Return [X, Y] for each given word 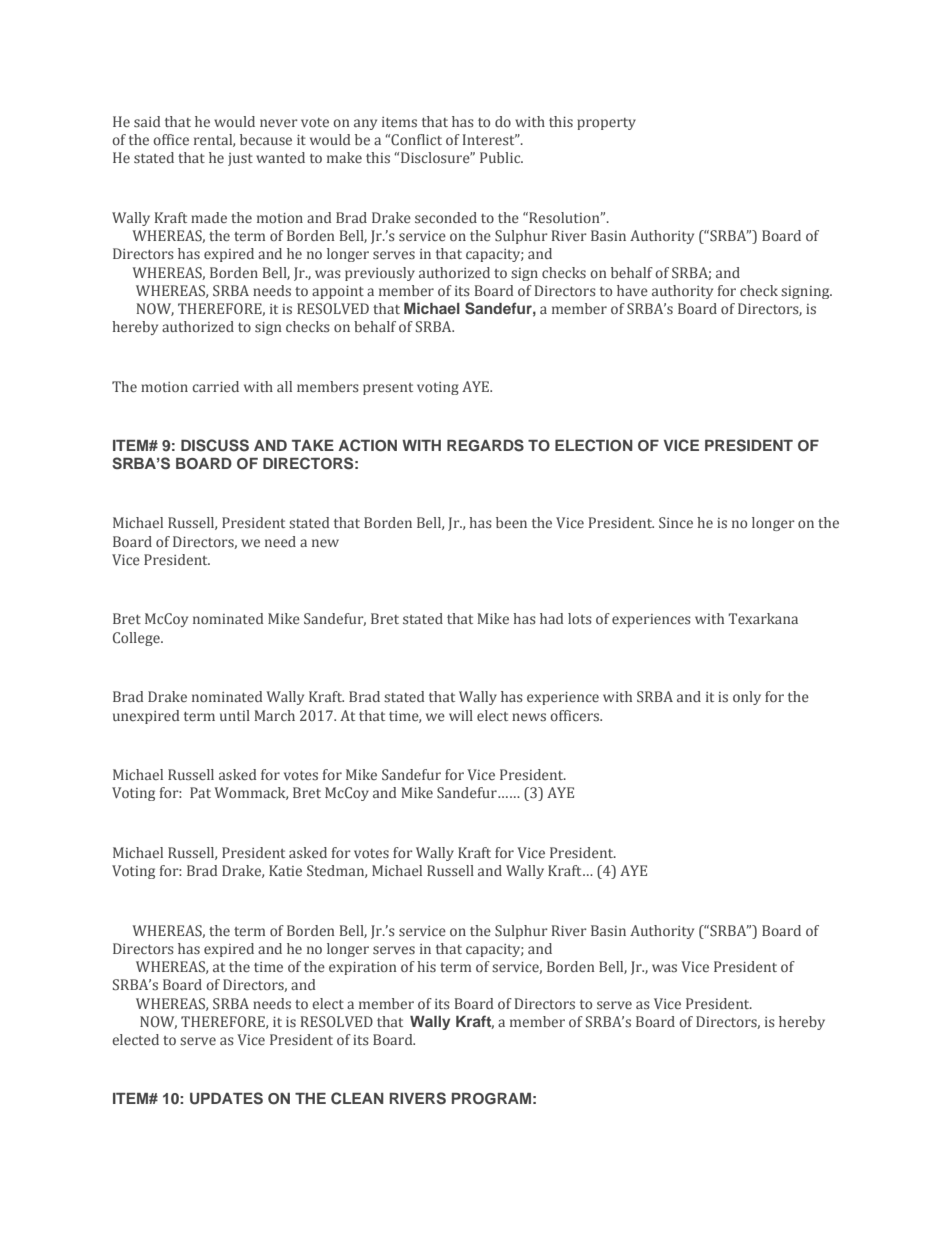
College [137, 639]
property [606, 124]
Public [501, 157]
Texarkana [763, 618]
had [552, 618]
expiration [363, 968]
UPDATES [226, 1098]
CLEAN [357, 1098]
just [240, 159]
